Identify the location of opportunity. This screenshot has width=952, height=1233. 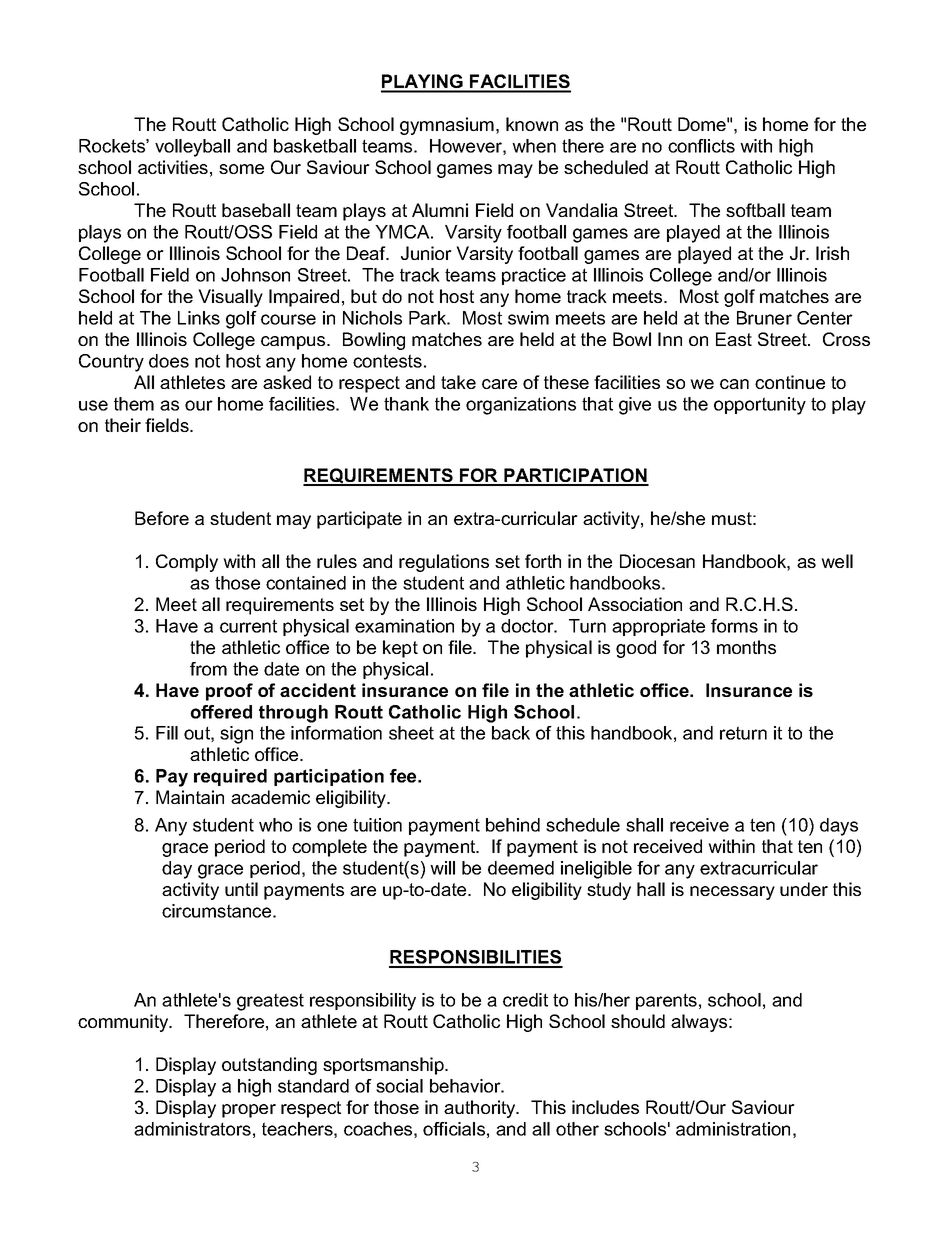
(760, 406).
